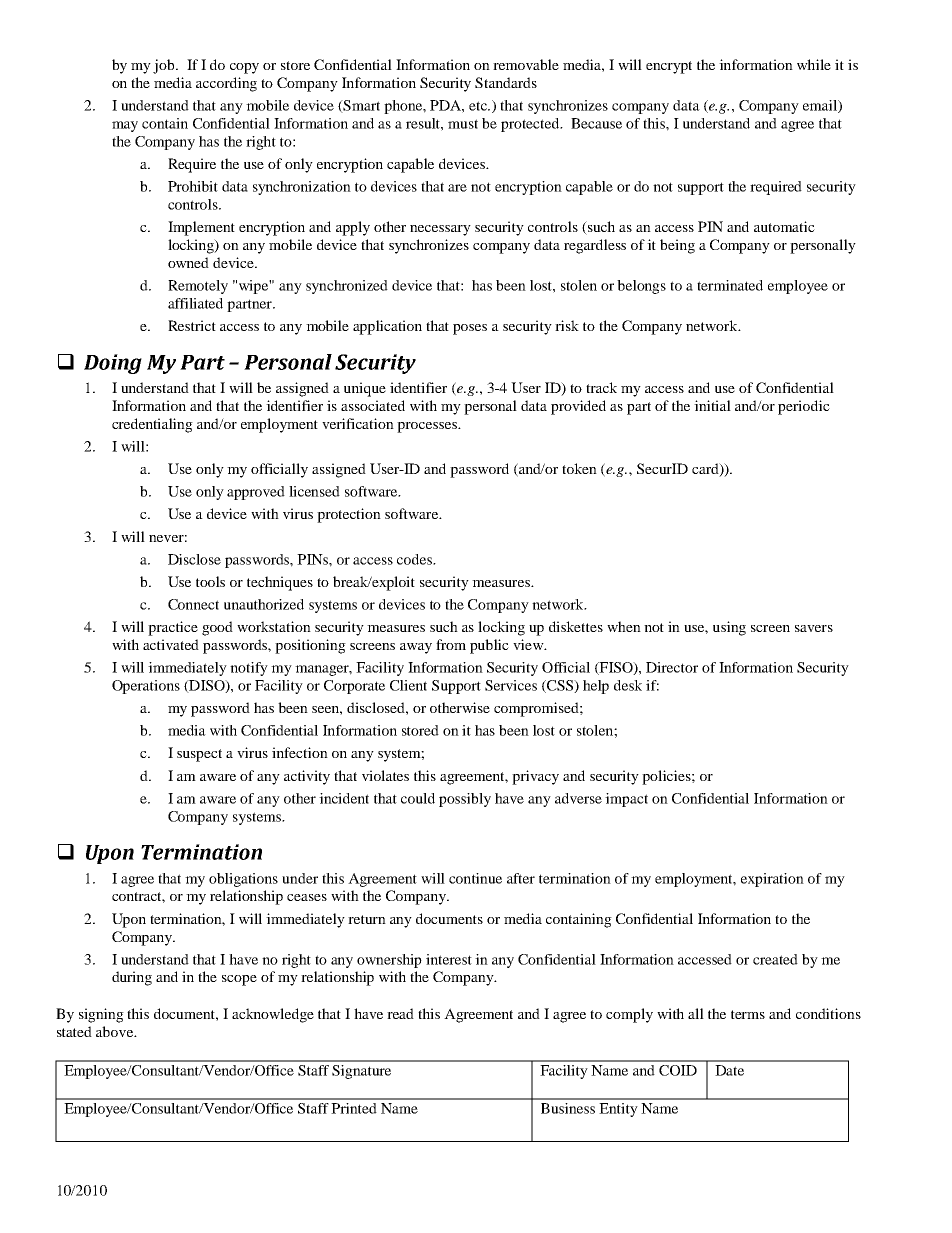 This screenshot has width=952, height=1233. Describe the element at coordinates (115, 1031) in the screenshot. I see `above` at that location.
